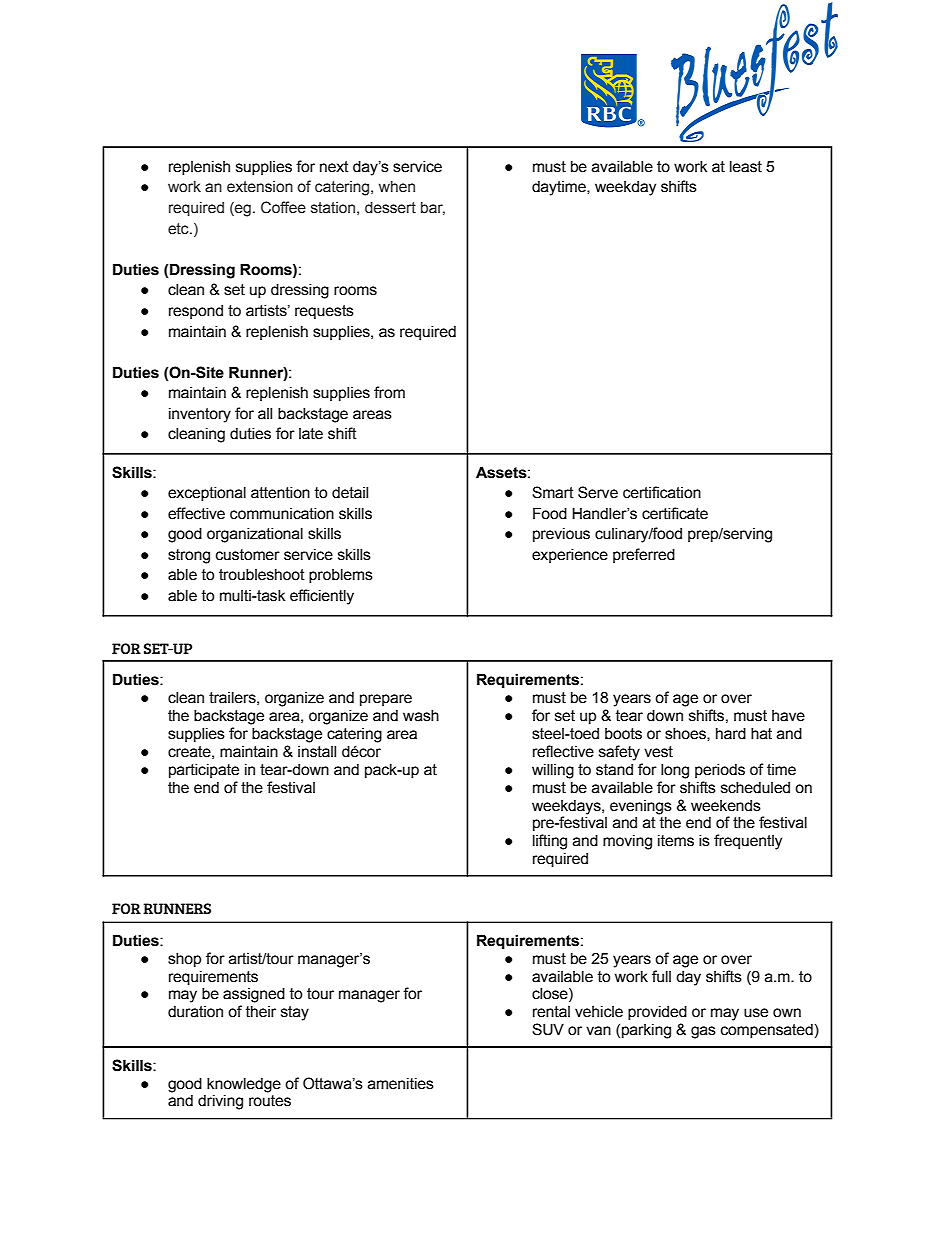 The height and width of the screenshot is (1233, 952). I want to click on willing, so click(553, 771).
